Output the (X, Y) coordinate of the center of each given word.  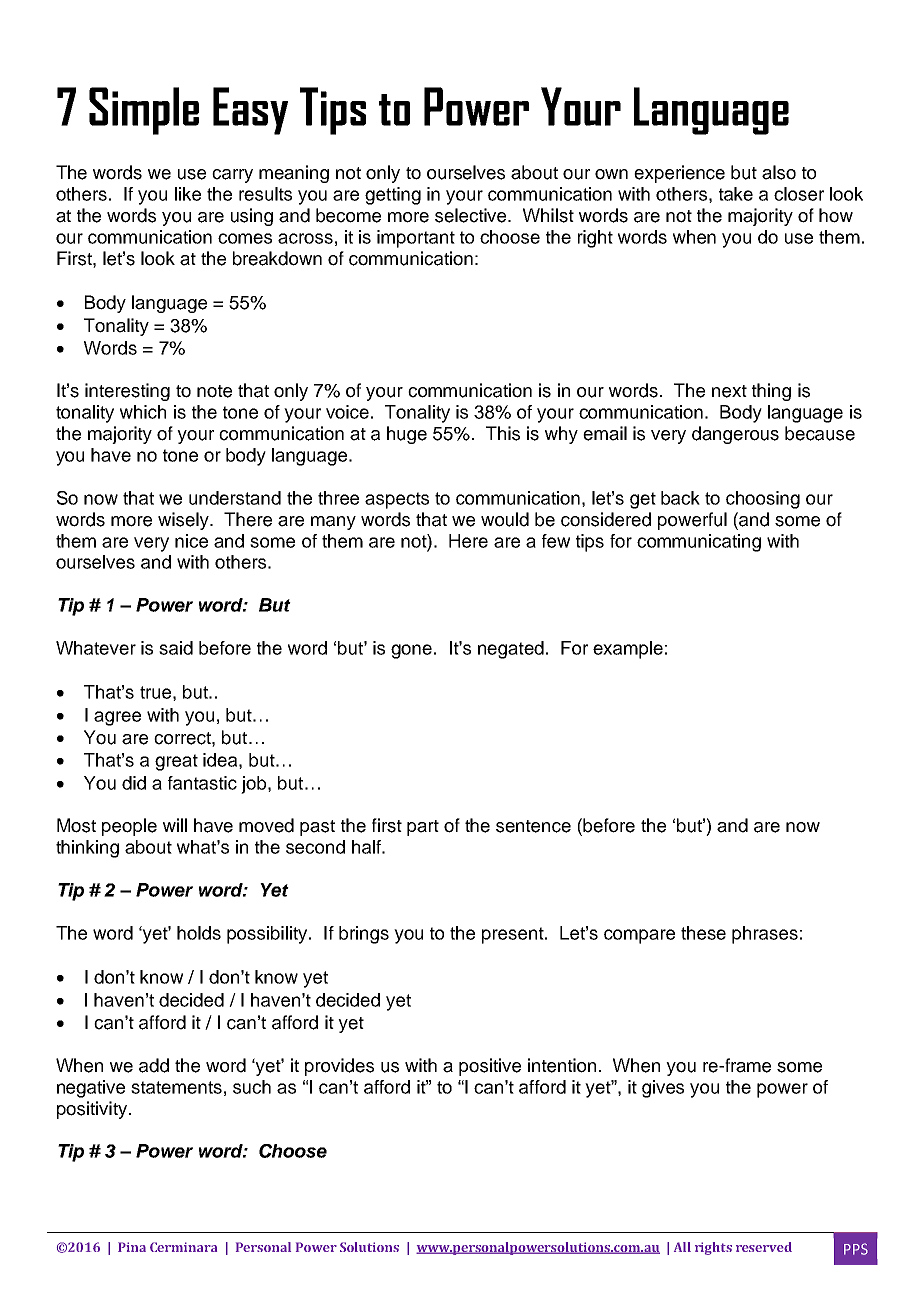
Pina (132, 1247)
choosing (763, 500)
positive (490, 1067)
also (779, 172)
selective (472, 215)
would (505, 519)
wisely (184, 521)
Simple (144, 111)
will (175, 825)
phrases (765, 935)
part (423, 828)
